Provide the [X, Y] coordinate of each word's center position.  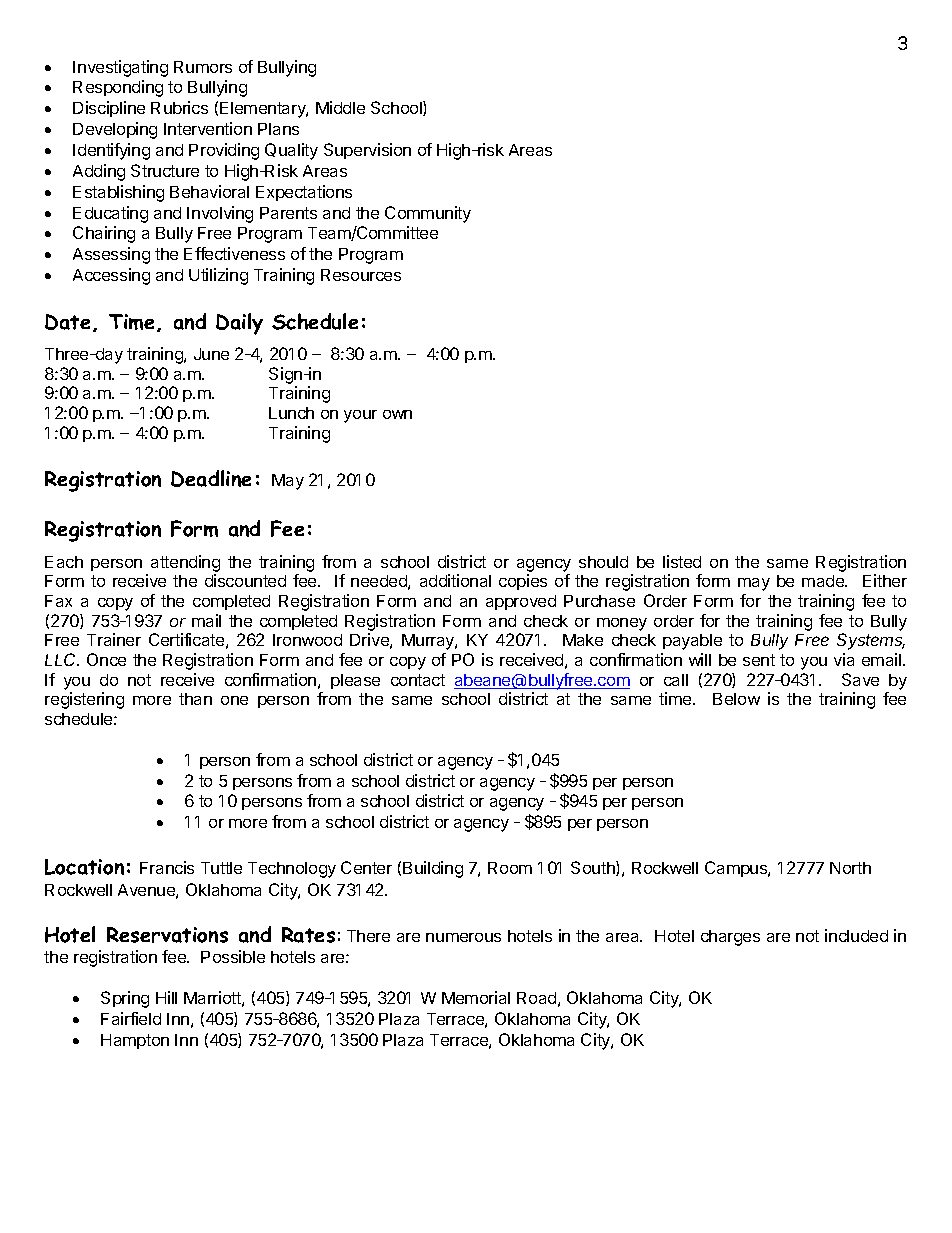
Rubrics [179, 107]
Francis [167, 867]
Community [428, 214]
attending [185, 563]
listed [682, 561]
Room [510, 868]
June [211, 354]
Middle [340, 107]
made [824, 581]
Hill [166, 997]
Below [736, 699]
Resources [361, 275]
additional [455, 580]
